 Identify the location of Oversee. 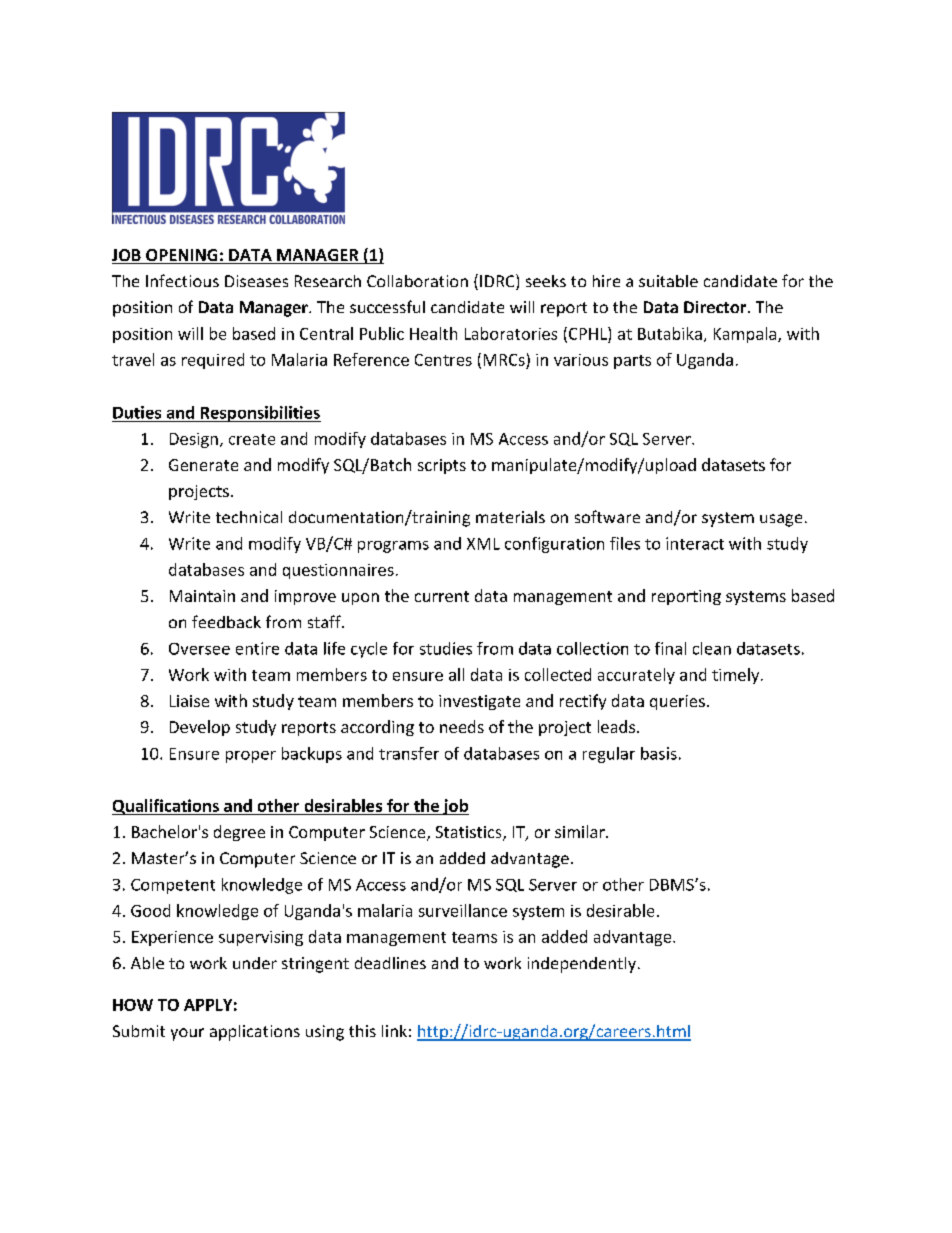
(199, 649).
